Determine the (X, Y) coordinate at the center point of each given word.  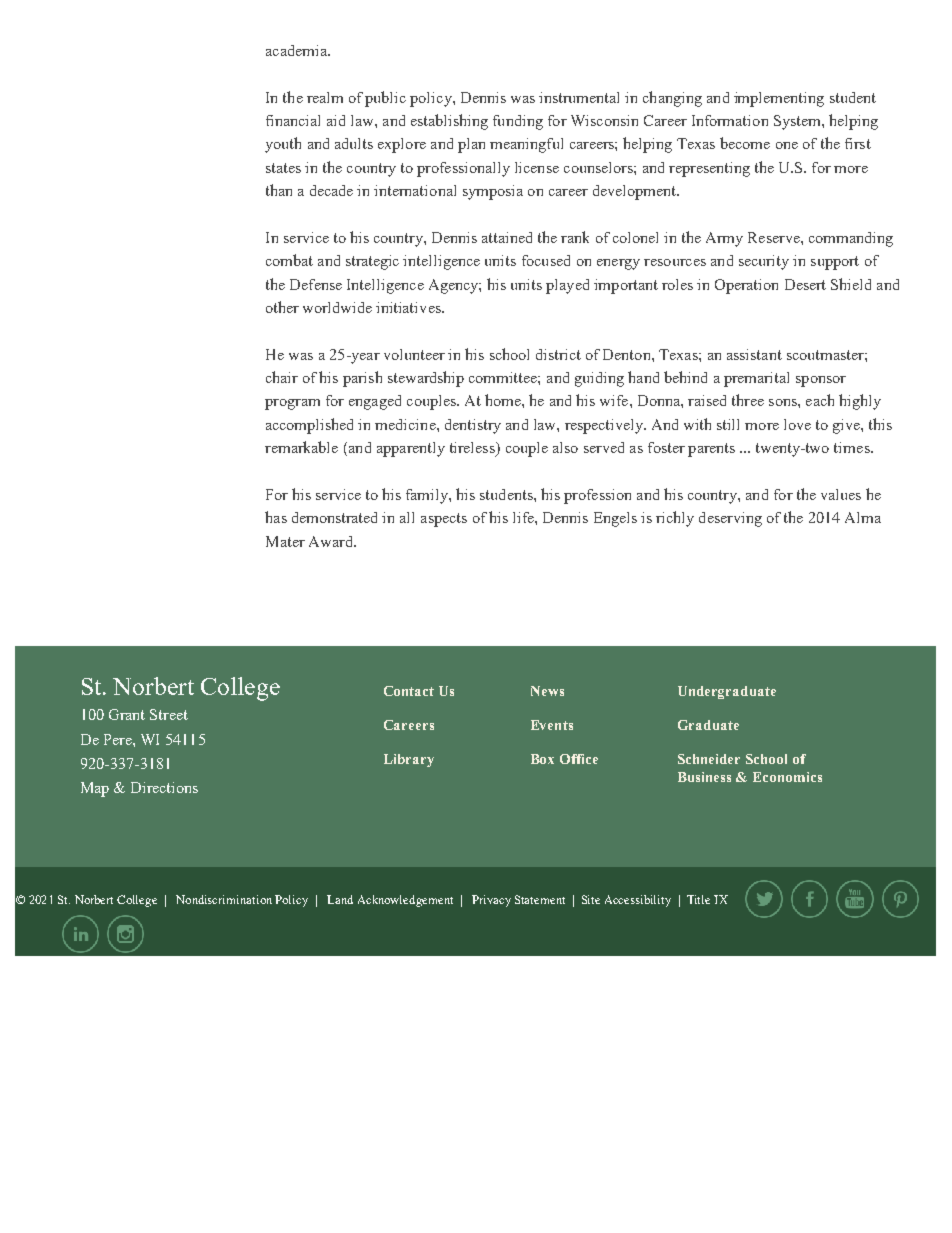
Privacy (491, 901)
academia (297, 50)
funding (518, 122)
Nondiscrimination (224, 899)
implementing (779, 99)
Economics (787, 777)
